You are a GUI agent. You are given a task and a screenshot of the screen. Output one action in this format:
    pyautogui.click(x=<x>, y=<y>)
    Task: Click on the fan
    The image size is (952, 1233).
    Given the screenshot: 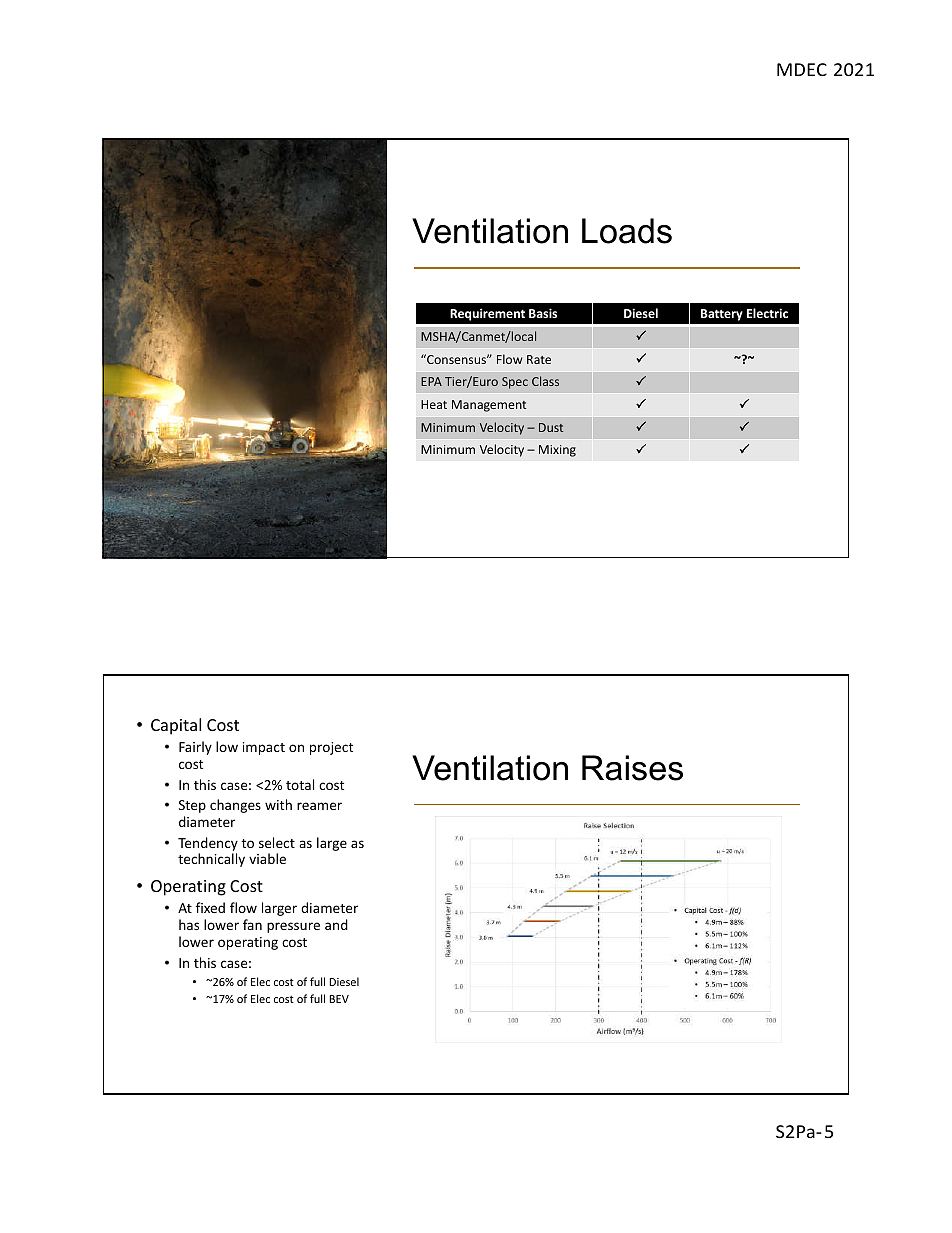 What is the action you would take?
    pyautogui.click(x=252, y=924)
